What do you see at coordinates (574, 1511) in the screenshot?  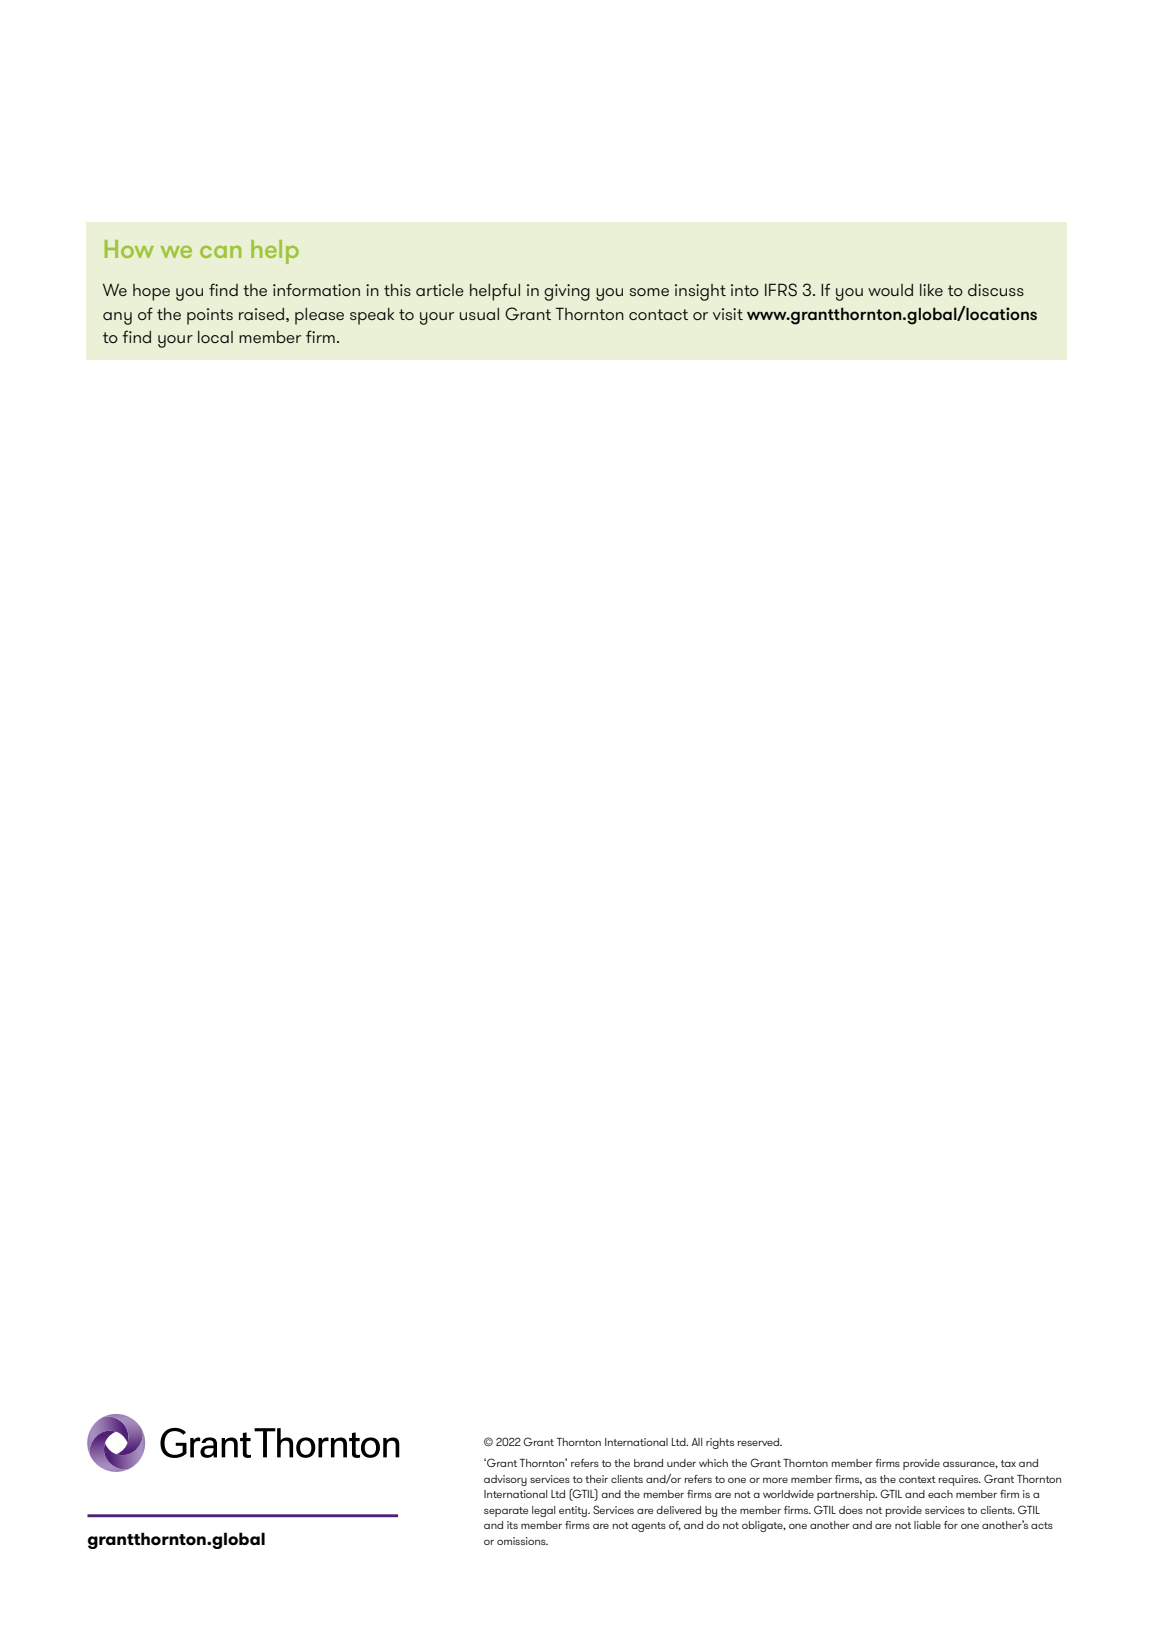 I see `entity` at bounding box center [574, 1511].
